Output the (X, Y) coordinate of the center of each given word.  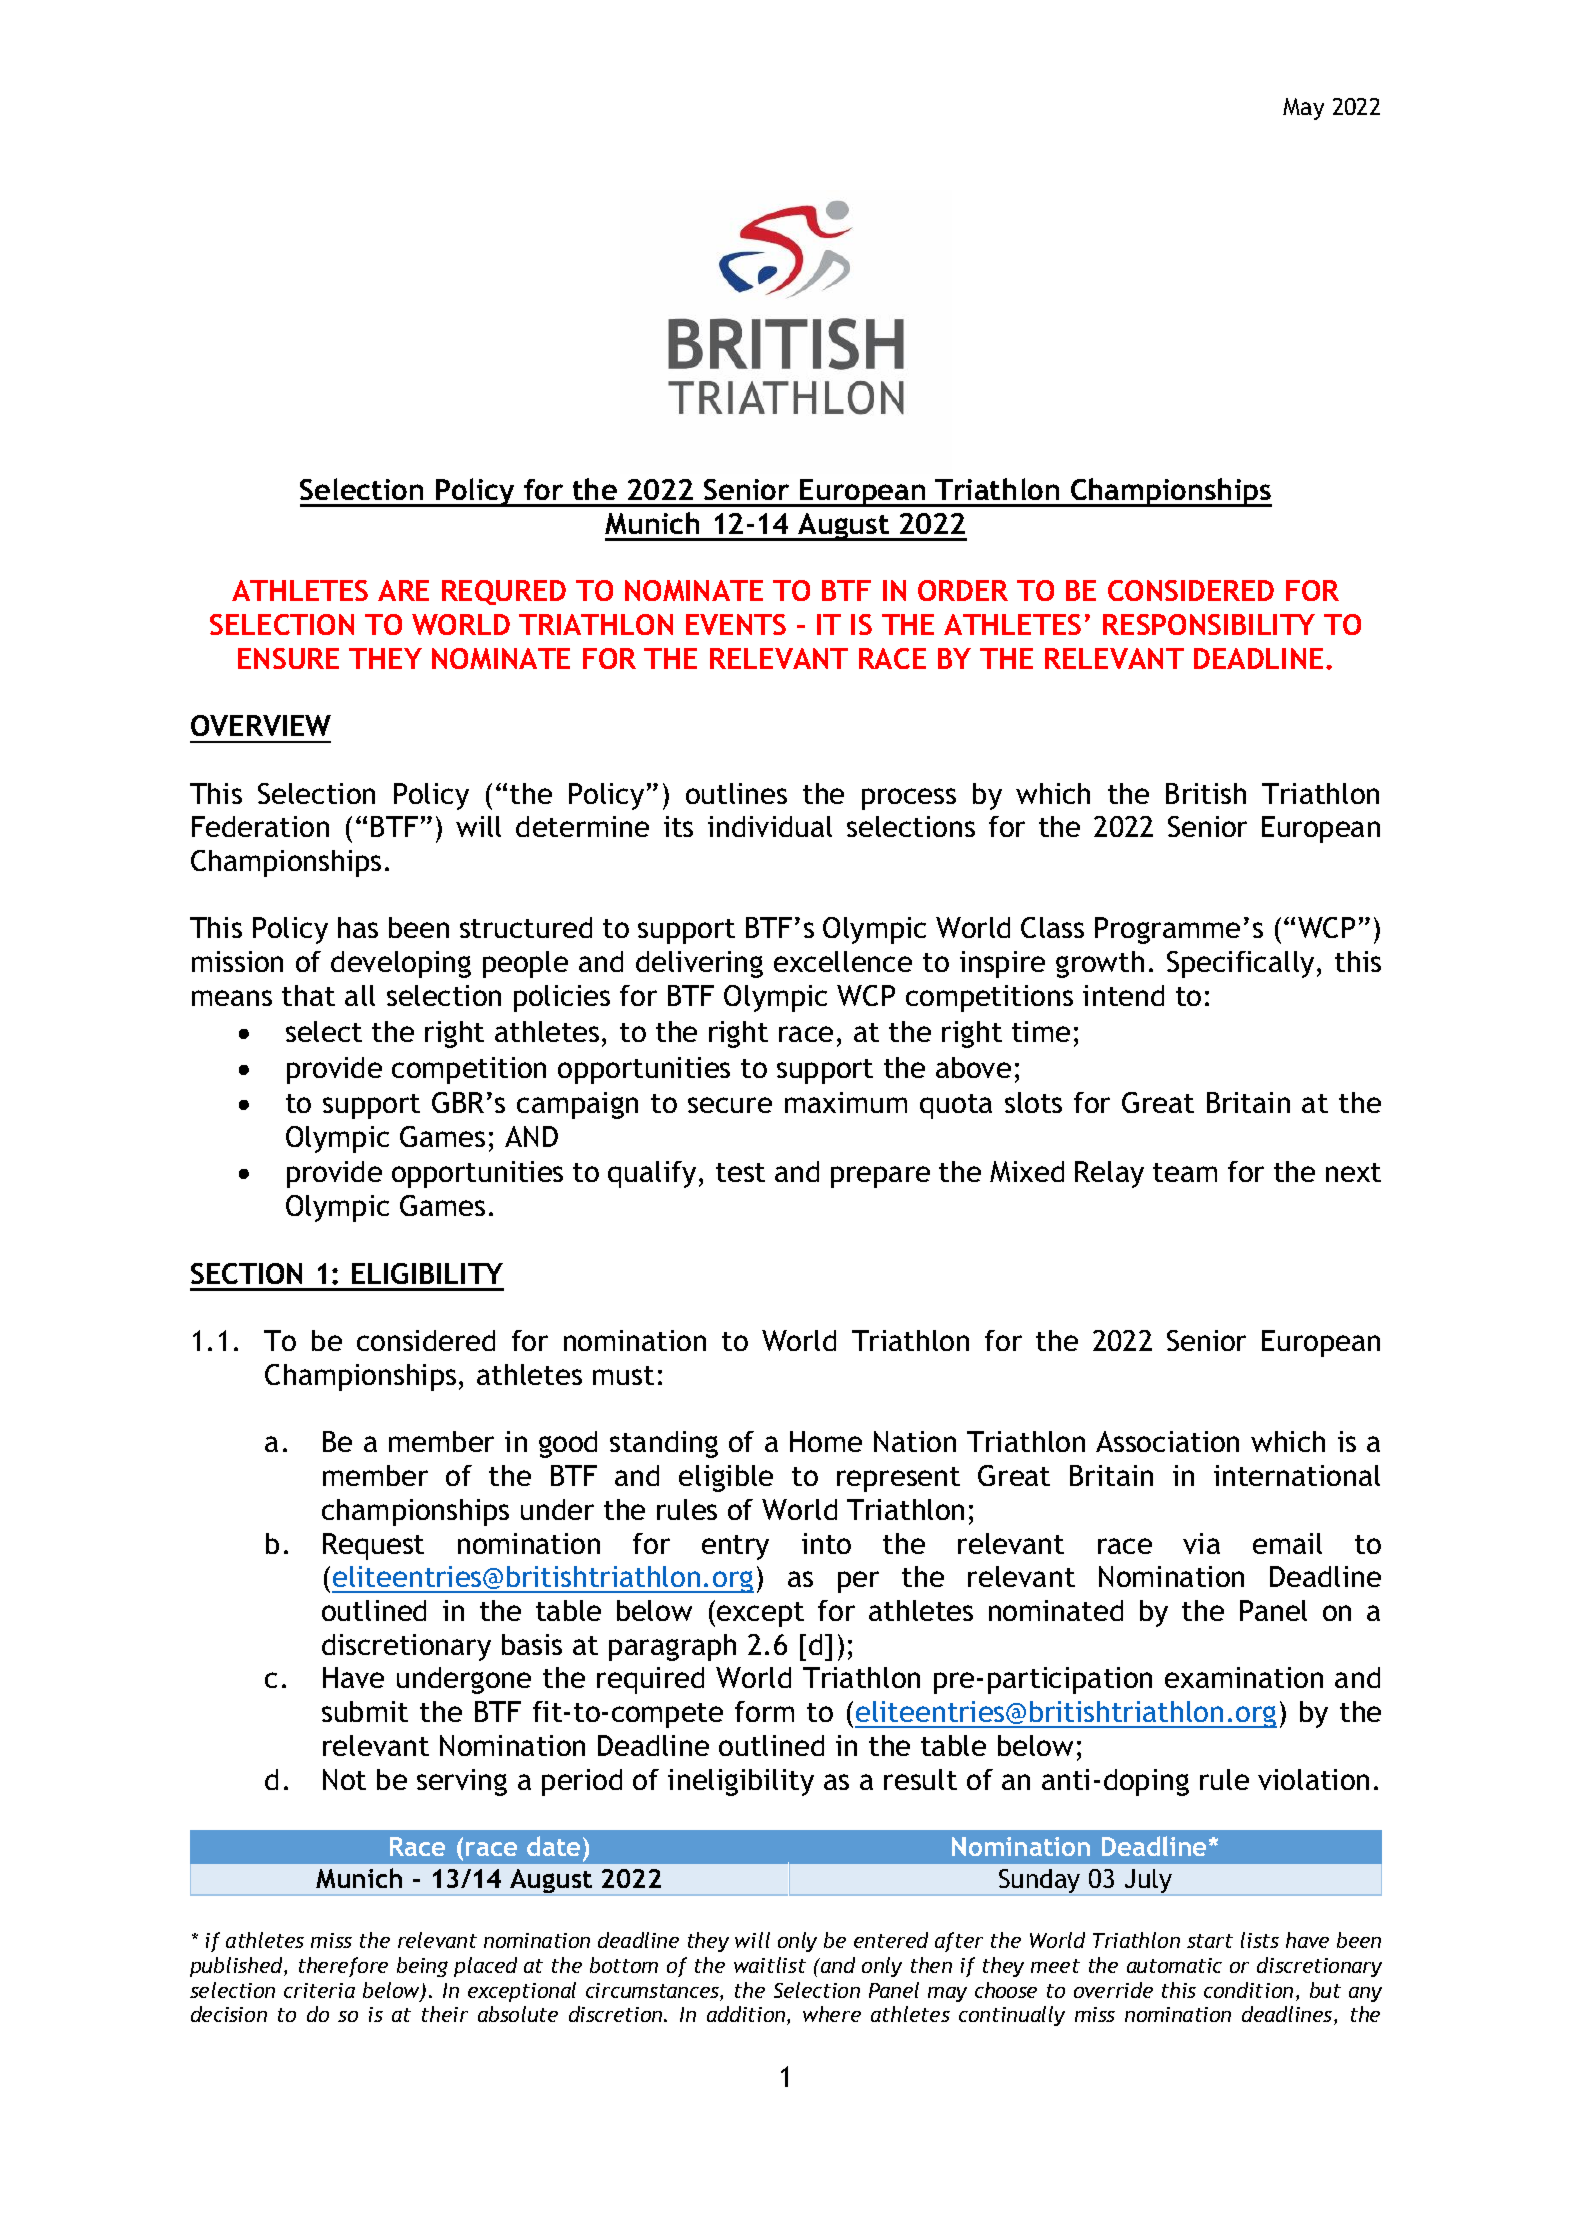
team (1185, 1172)
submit (365, 1711)
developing (401, 964)
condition (1248, 1990)
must (623, 1375)
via (1201, 1543)
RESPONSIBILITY (1209, 624)
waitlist (770, 1965)
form (764, 1711)
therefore (343, 1967)
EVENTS (736, 624)
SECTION (246, 1273)
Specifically (1240, 964)
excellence (843, 961)
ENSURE (288, 658)
